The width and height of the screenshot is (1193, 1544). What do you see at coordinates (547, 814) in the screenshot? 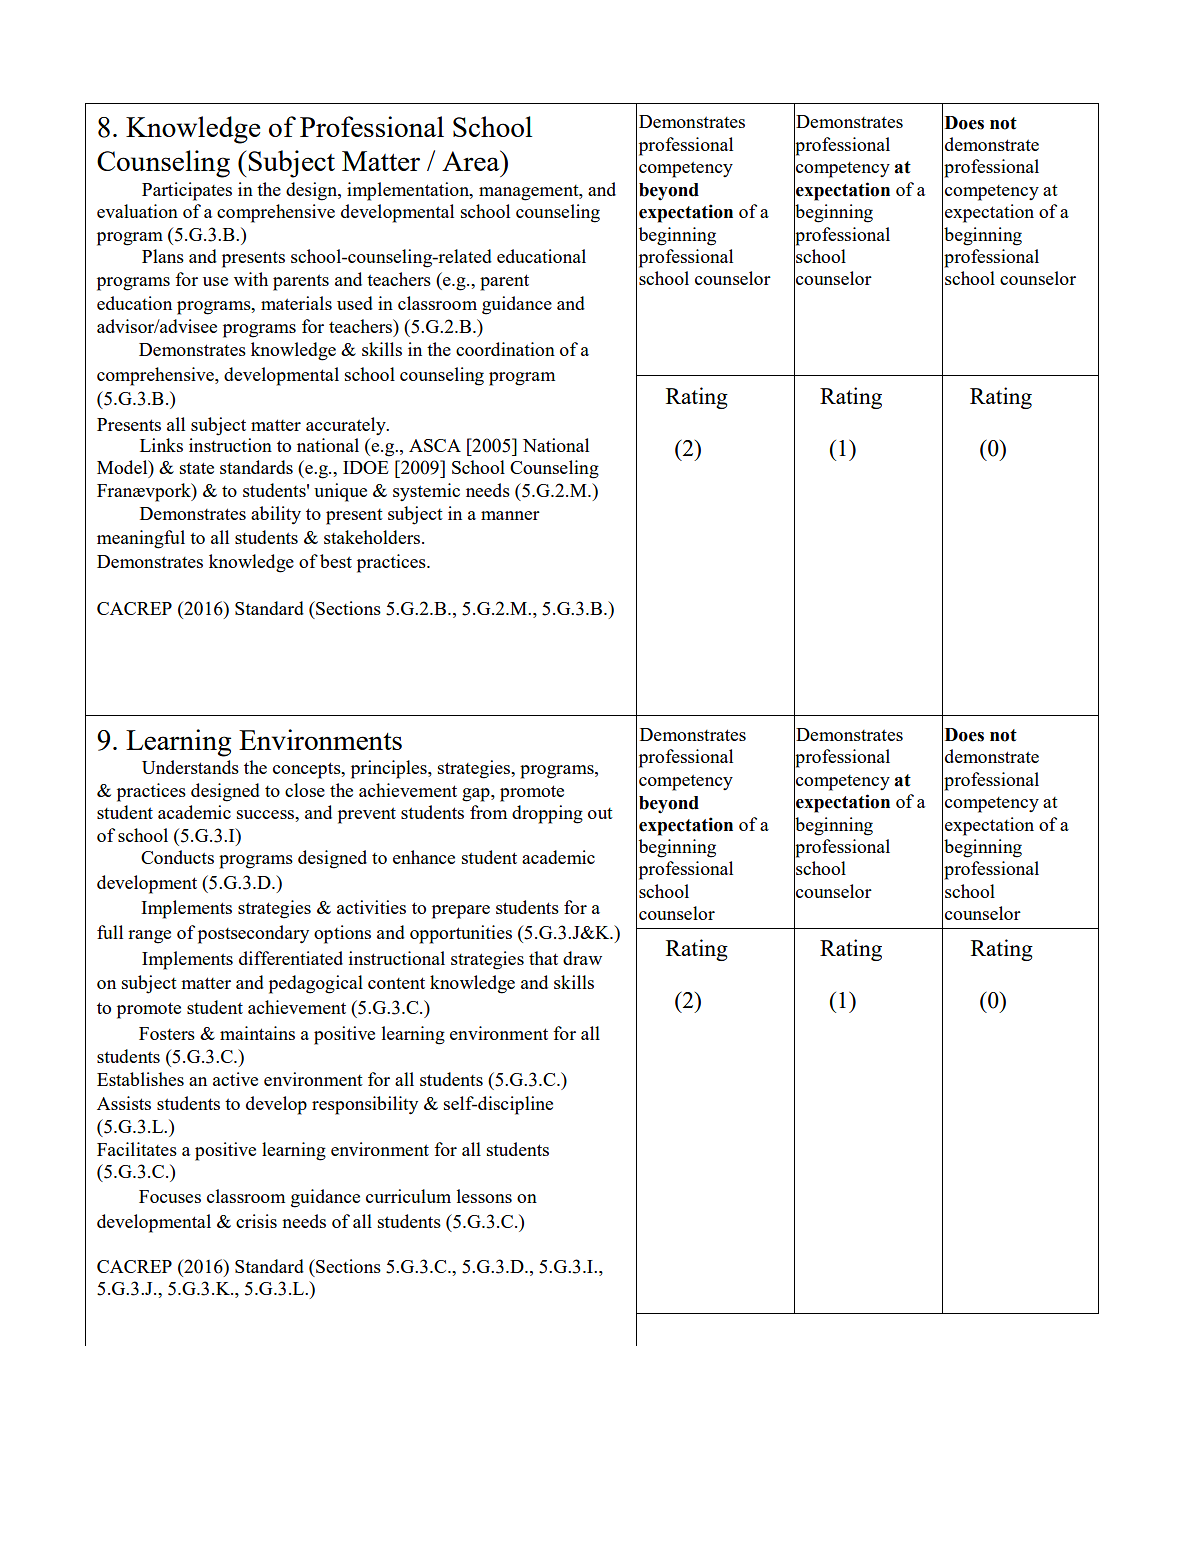
I see `dropping` at bounding box center [547, 814].
